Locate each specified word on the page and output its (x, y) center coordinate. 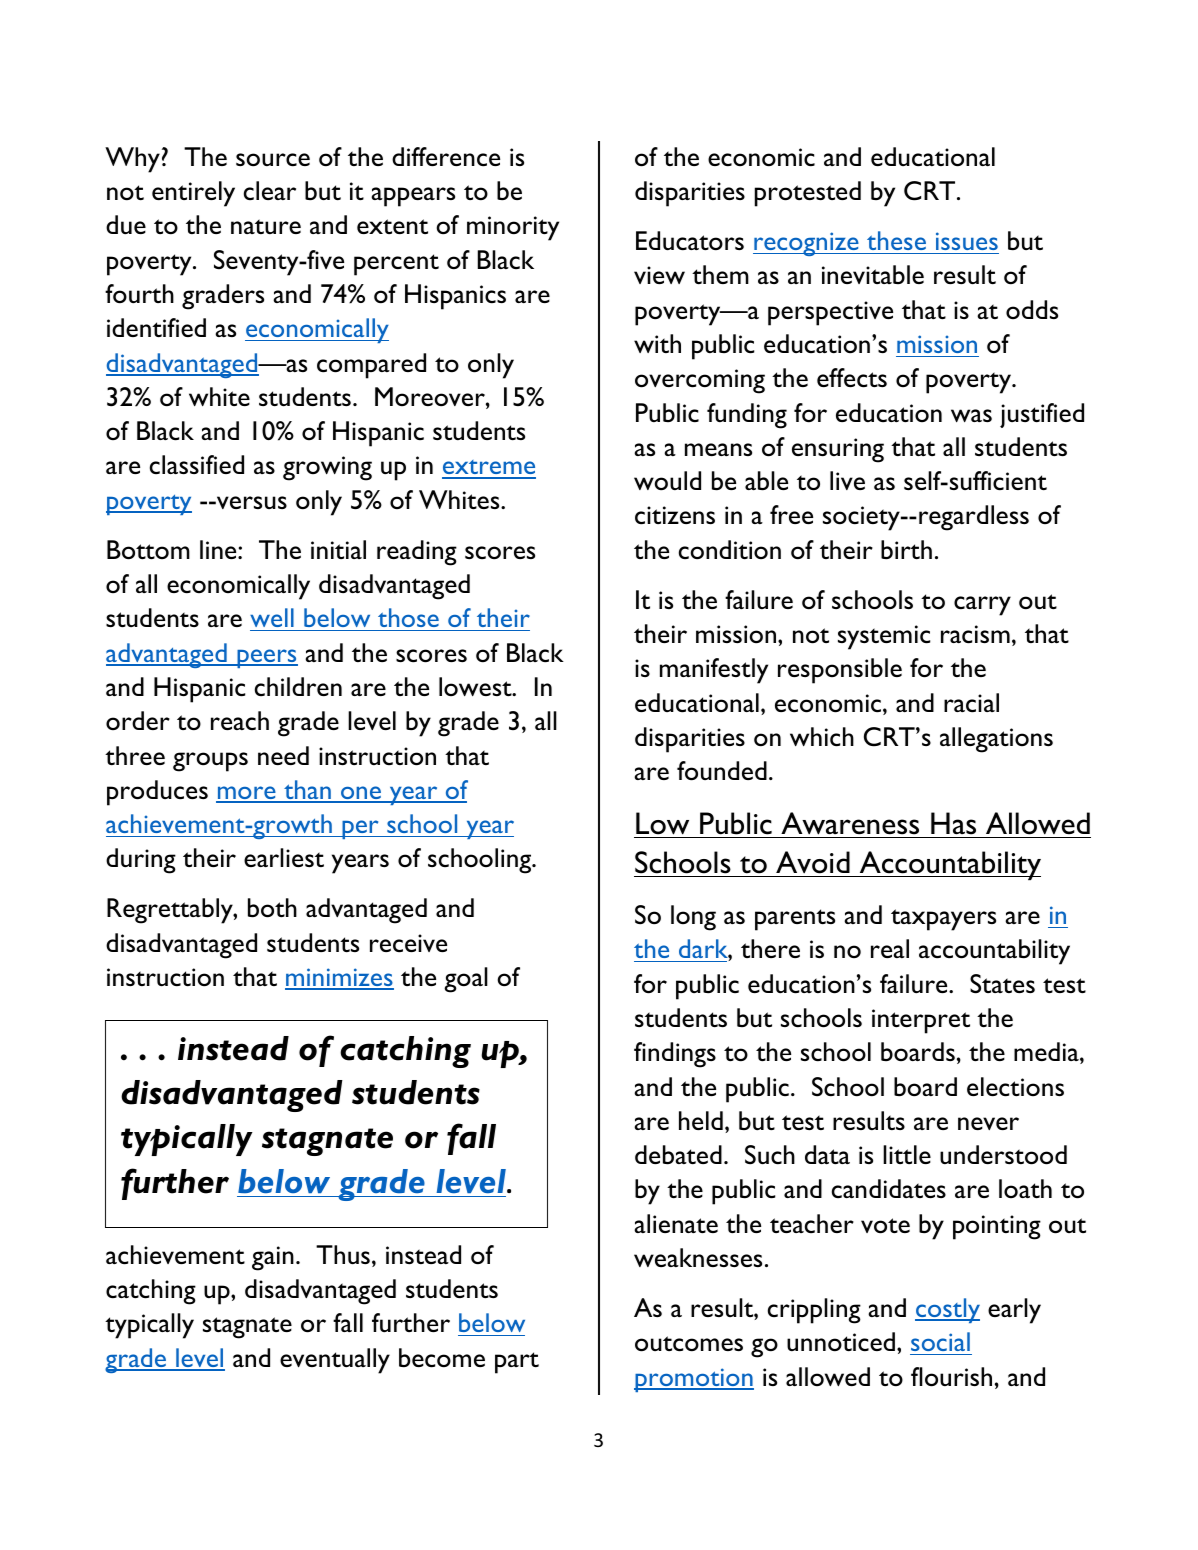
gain (273, 1258)
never (988, 1123)
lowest (476, 686)
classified (197, 464)
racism (975, 634)
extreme (489, 469)
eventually (335, 1361)
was (971, 415)
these (896, 240)
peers (266, 658)
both (272, 908)
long (693, 918)
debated (678, 1155)
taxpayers (943, 920)
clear (270, 190)
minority (513, 228)
